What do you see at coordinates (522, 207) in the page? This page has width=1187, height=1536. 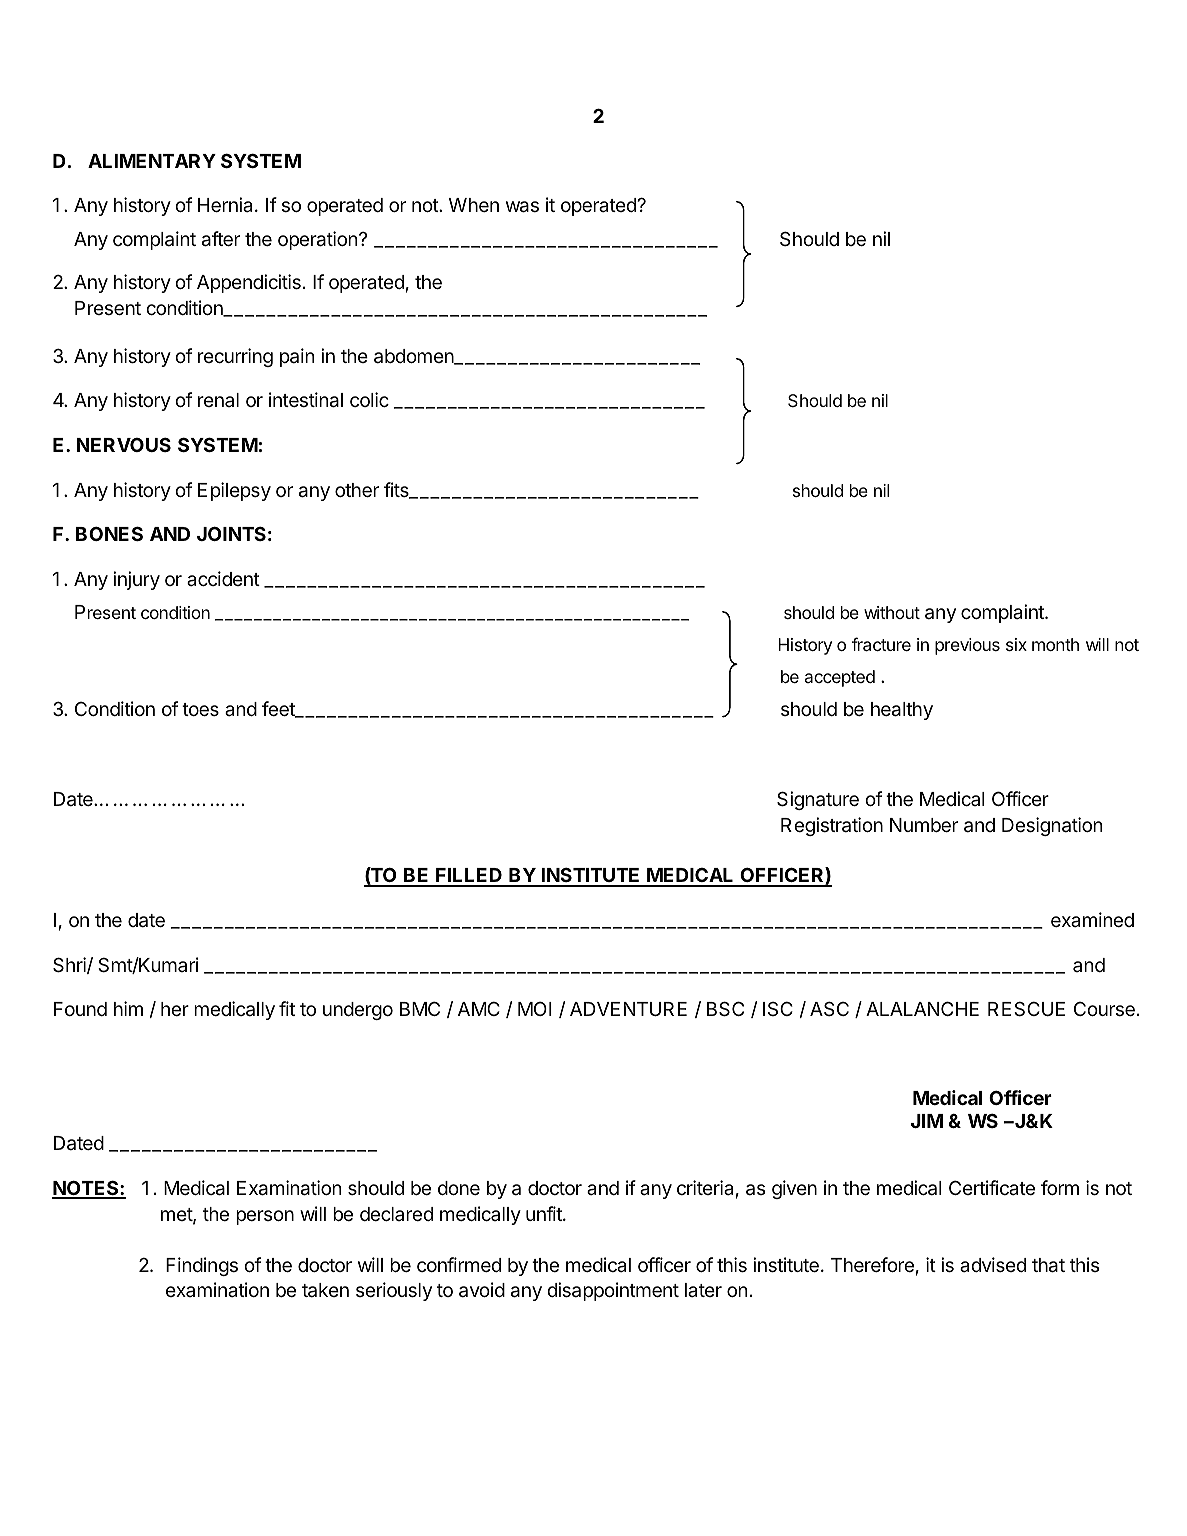 I see `was` at bounding box center [522, 207].
